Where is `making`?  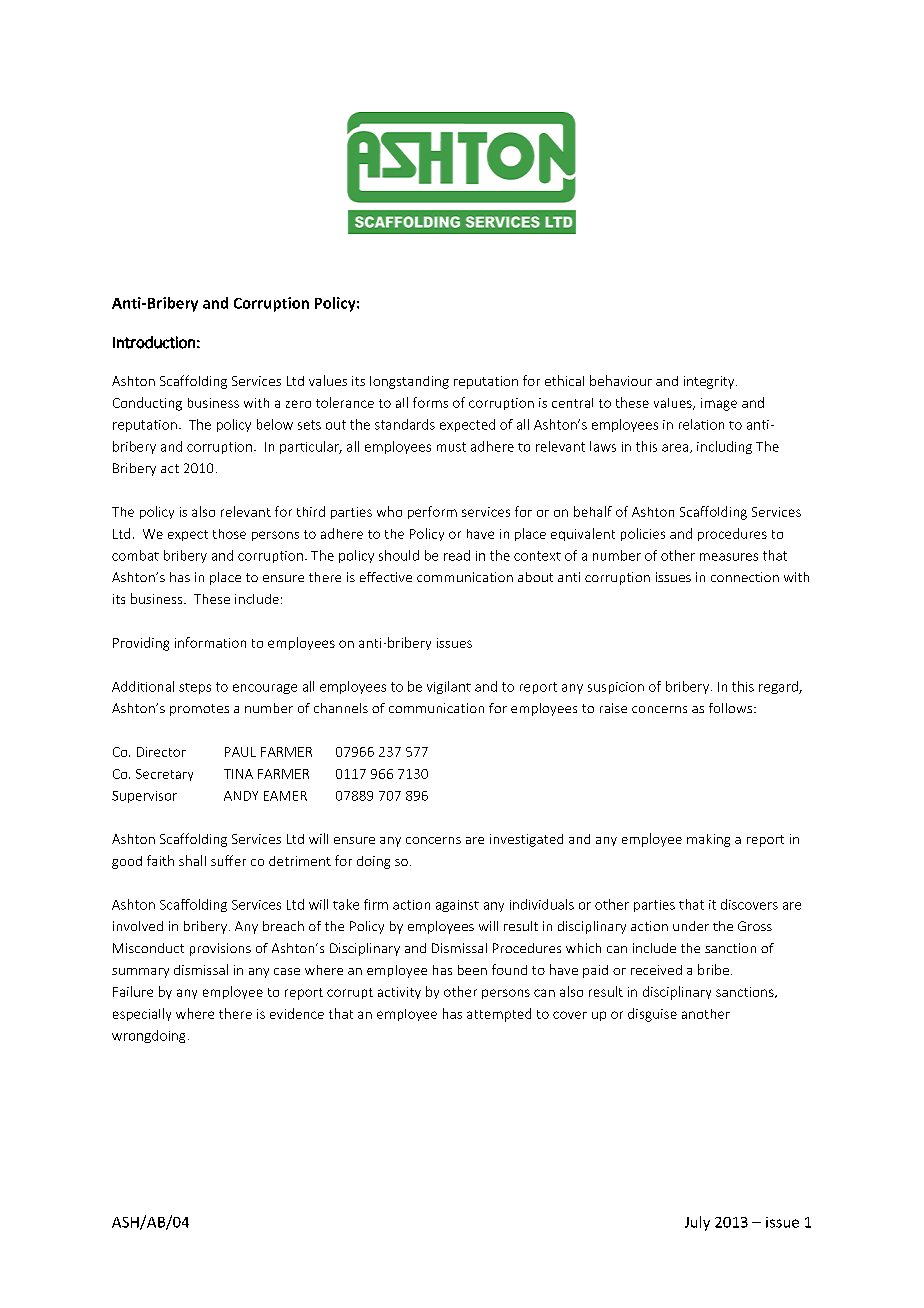 making is located at coordinates (708, 840).
